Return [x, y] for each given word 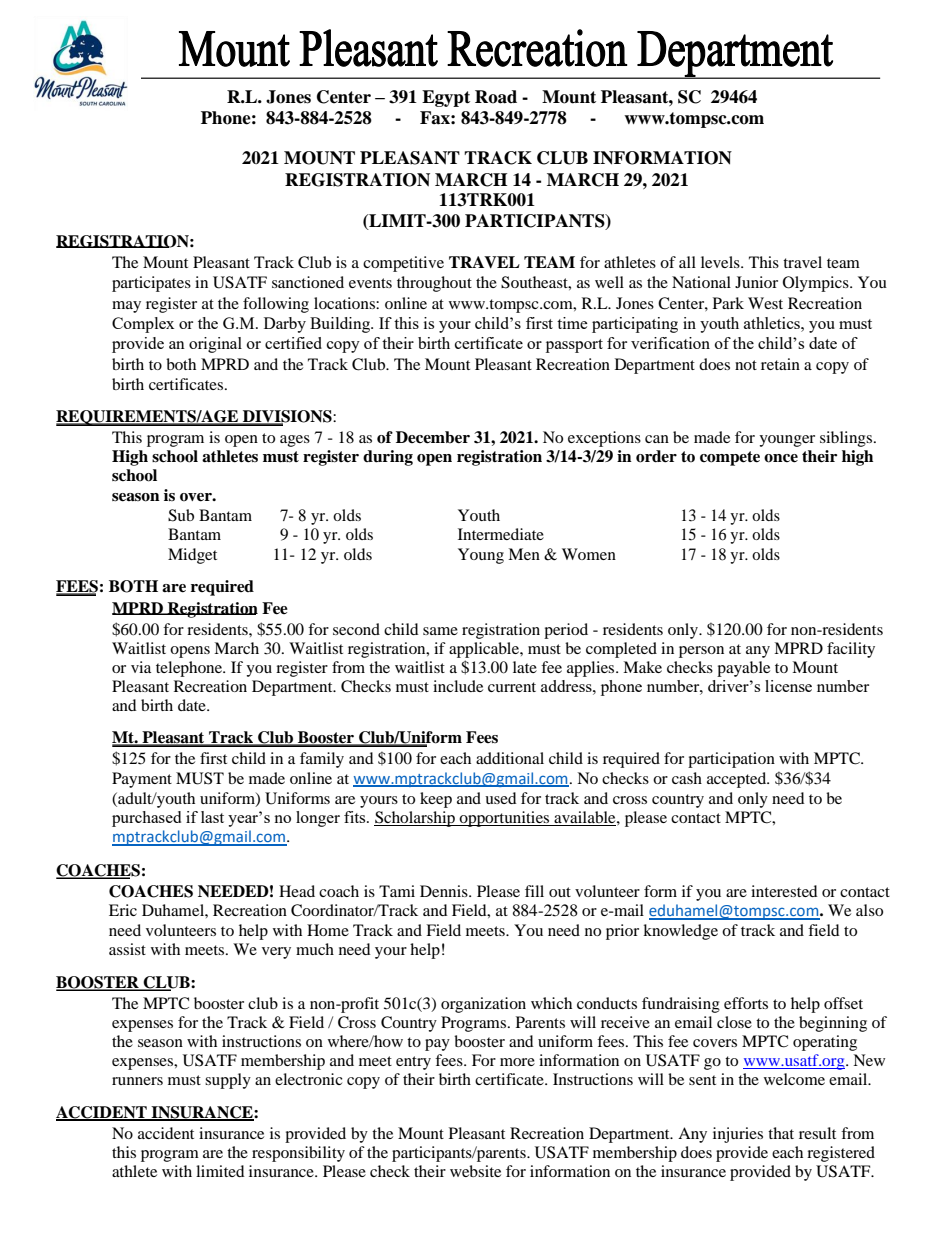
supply [228, 1081]
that [781, 1133]
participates [151, 284]
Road [496, 97]
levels [721, 262]
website [475, 1171]
